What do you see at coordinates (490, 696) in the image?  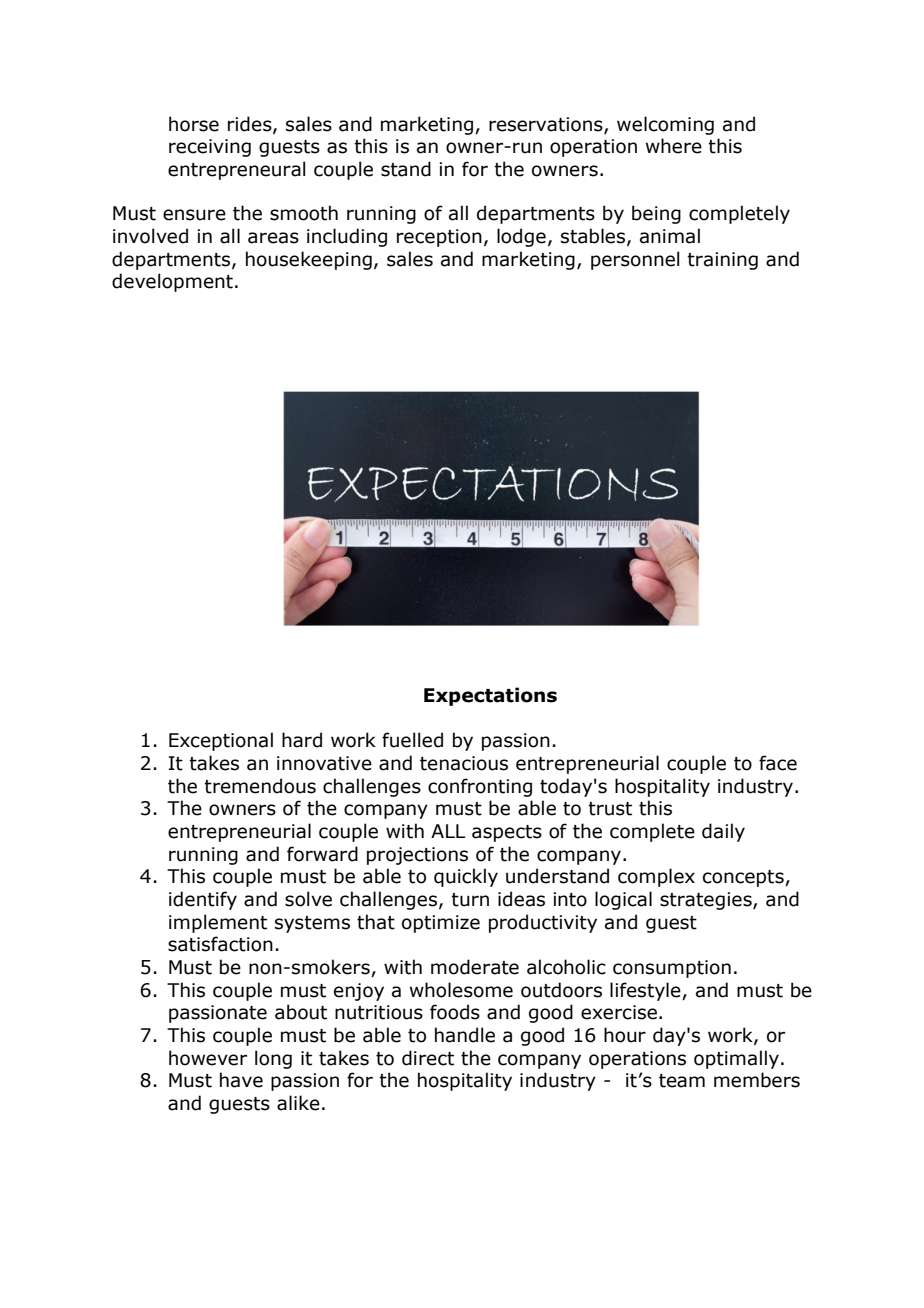 I see `Expectations` at bounding box center [490, 696].
